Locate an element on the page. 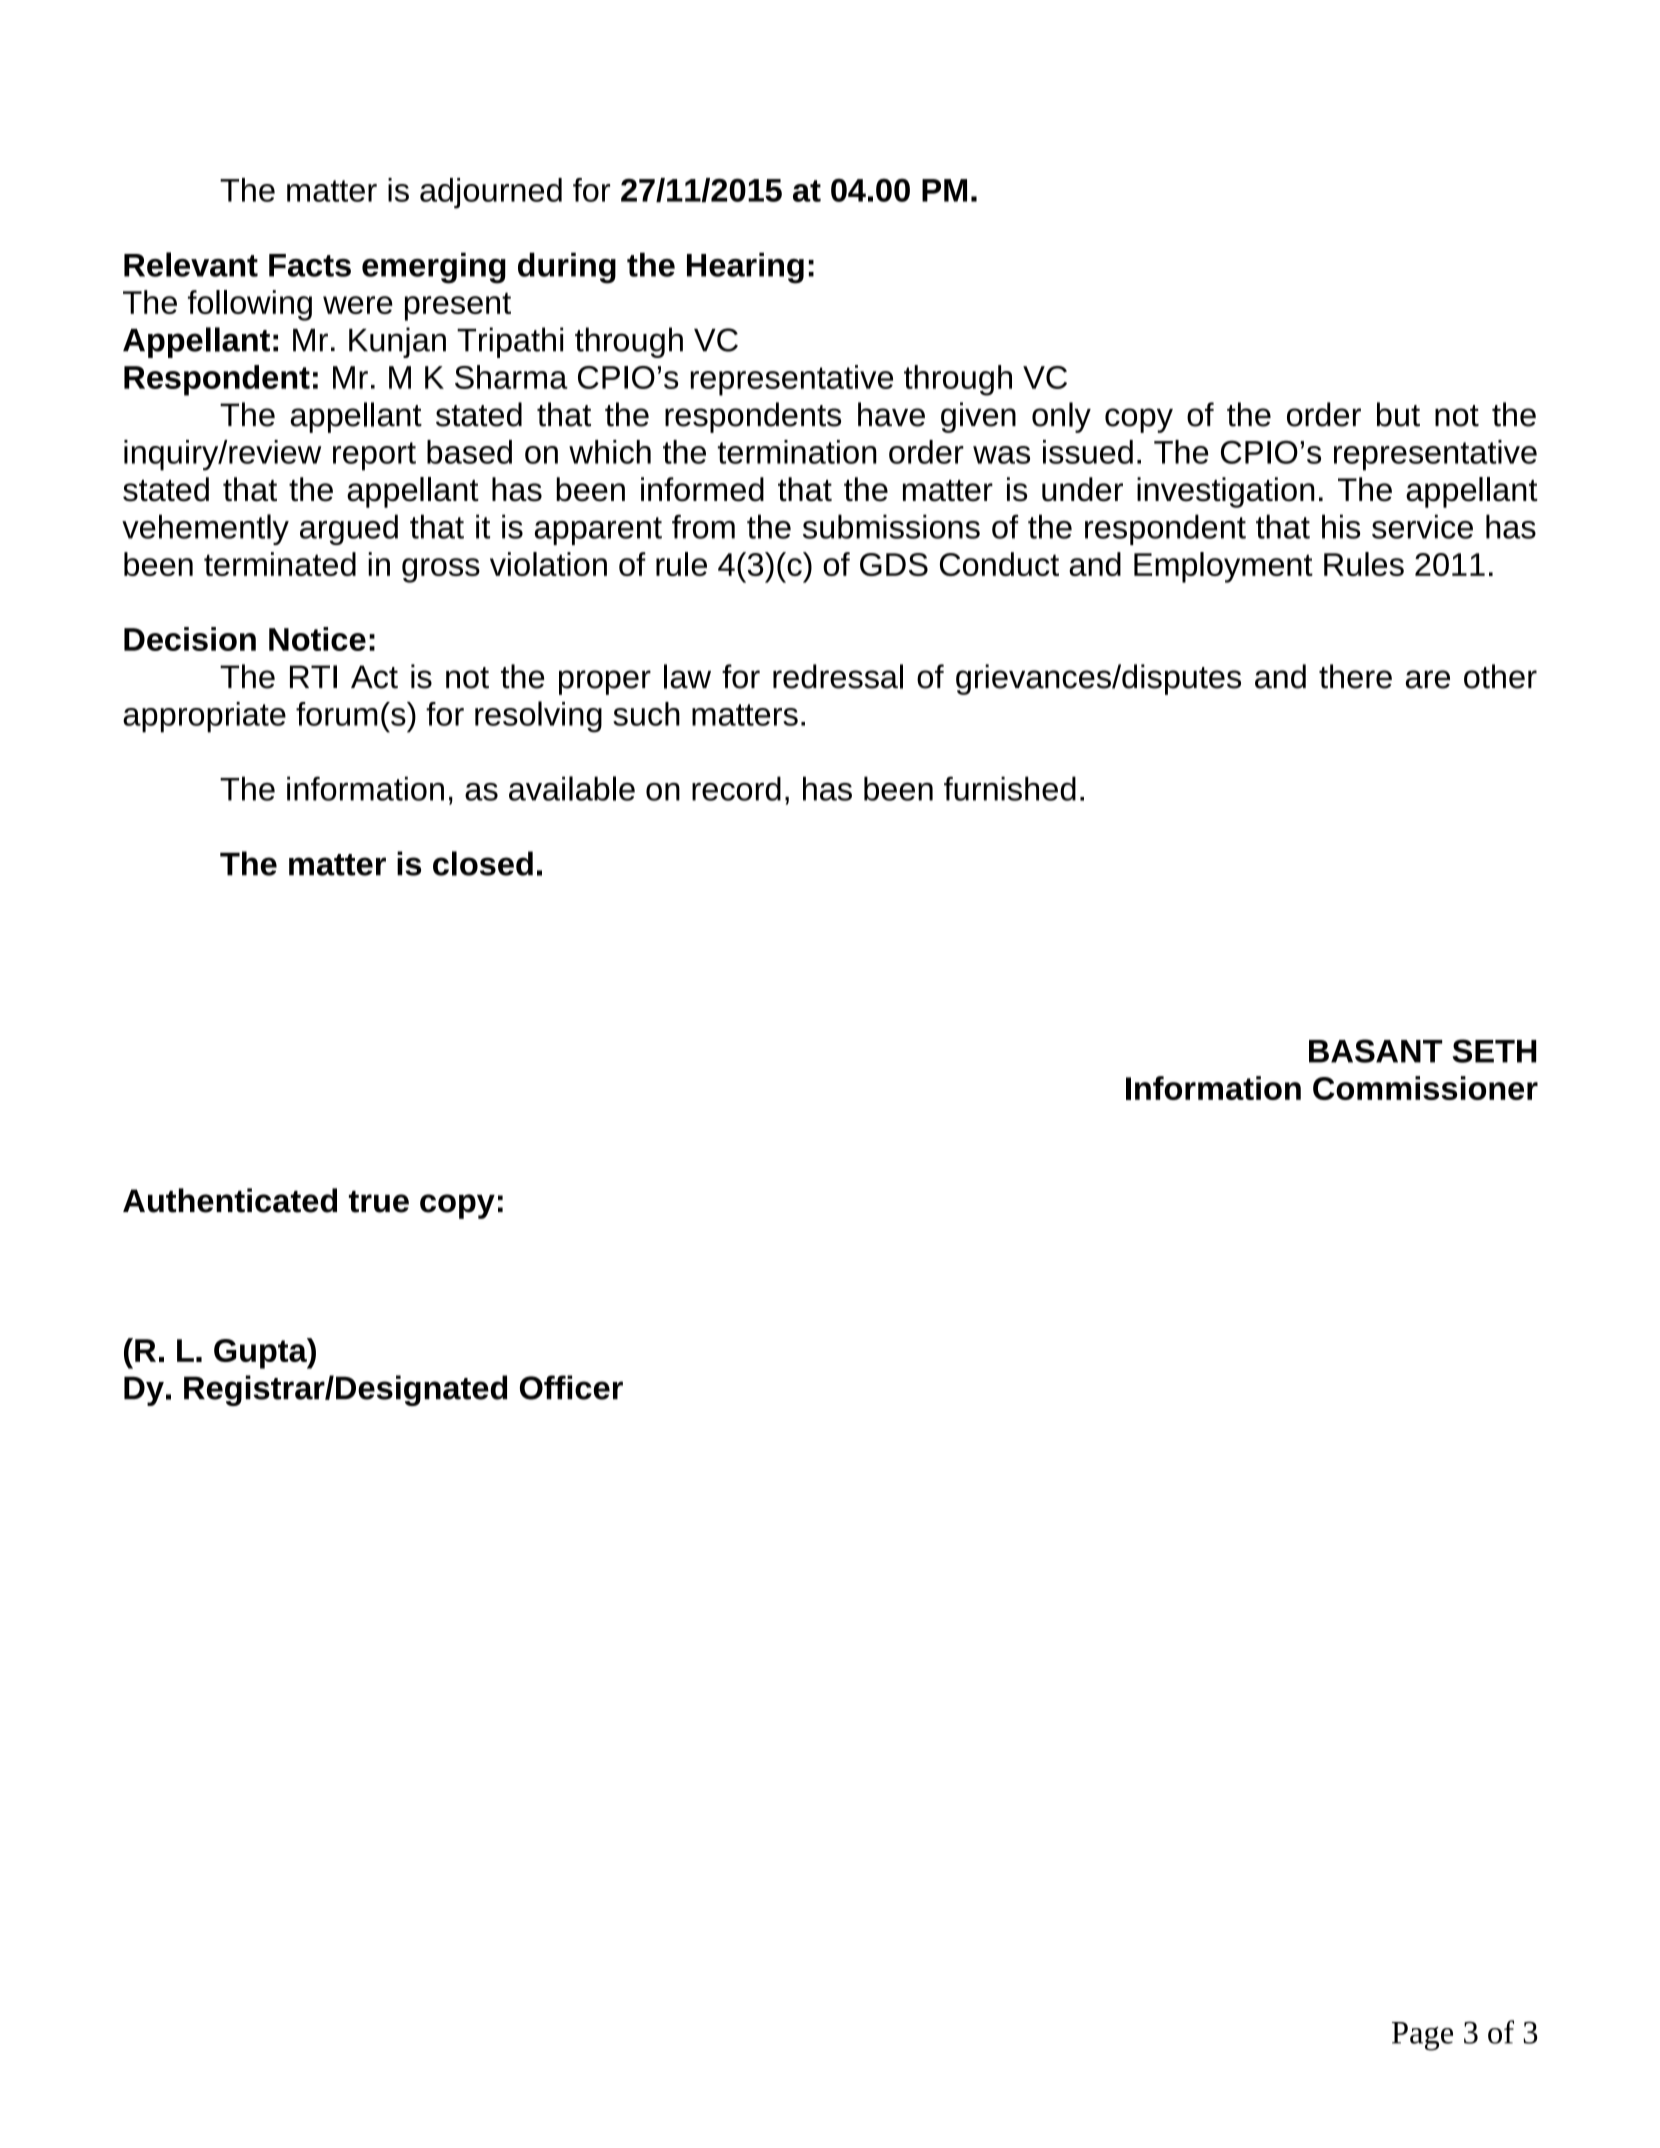 This image has height=2148, width=1660. Page is located at coordinates (1422, 2036).
